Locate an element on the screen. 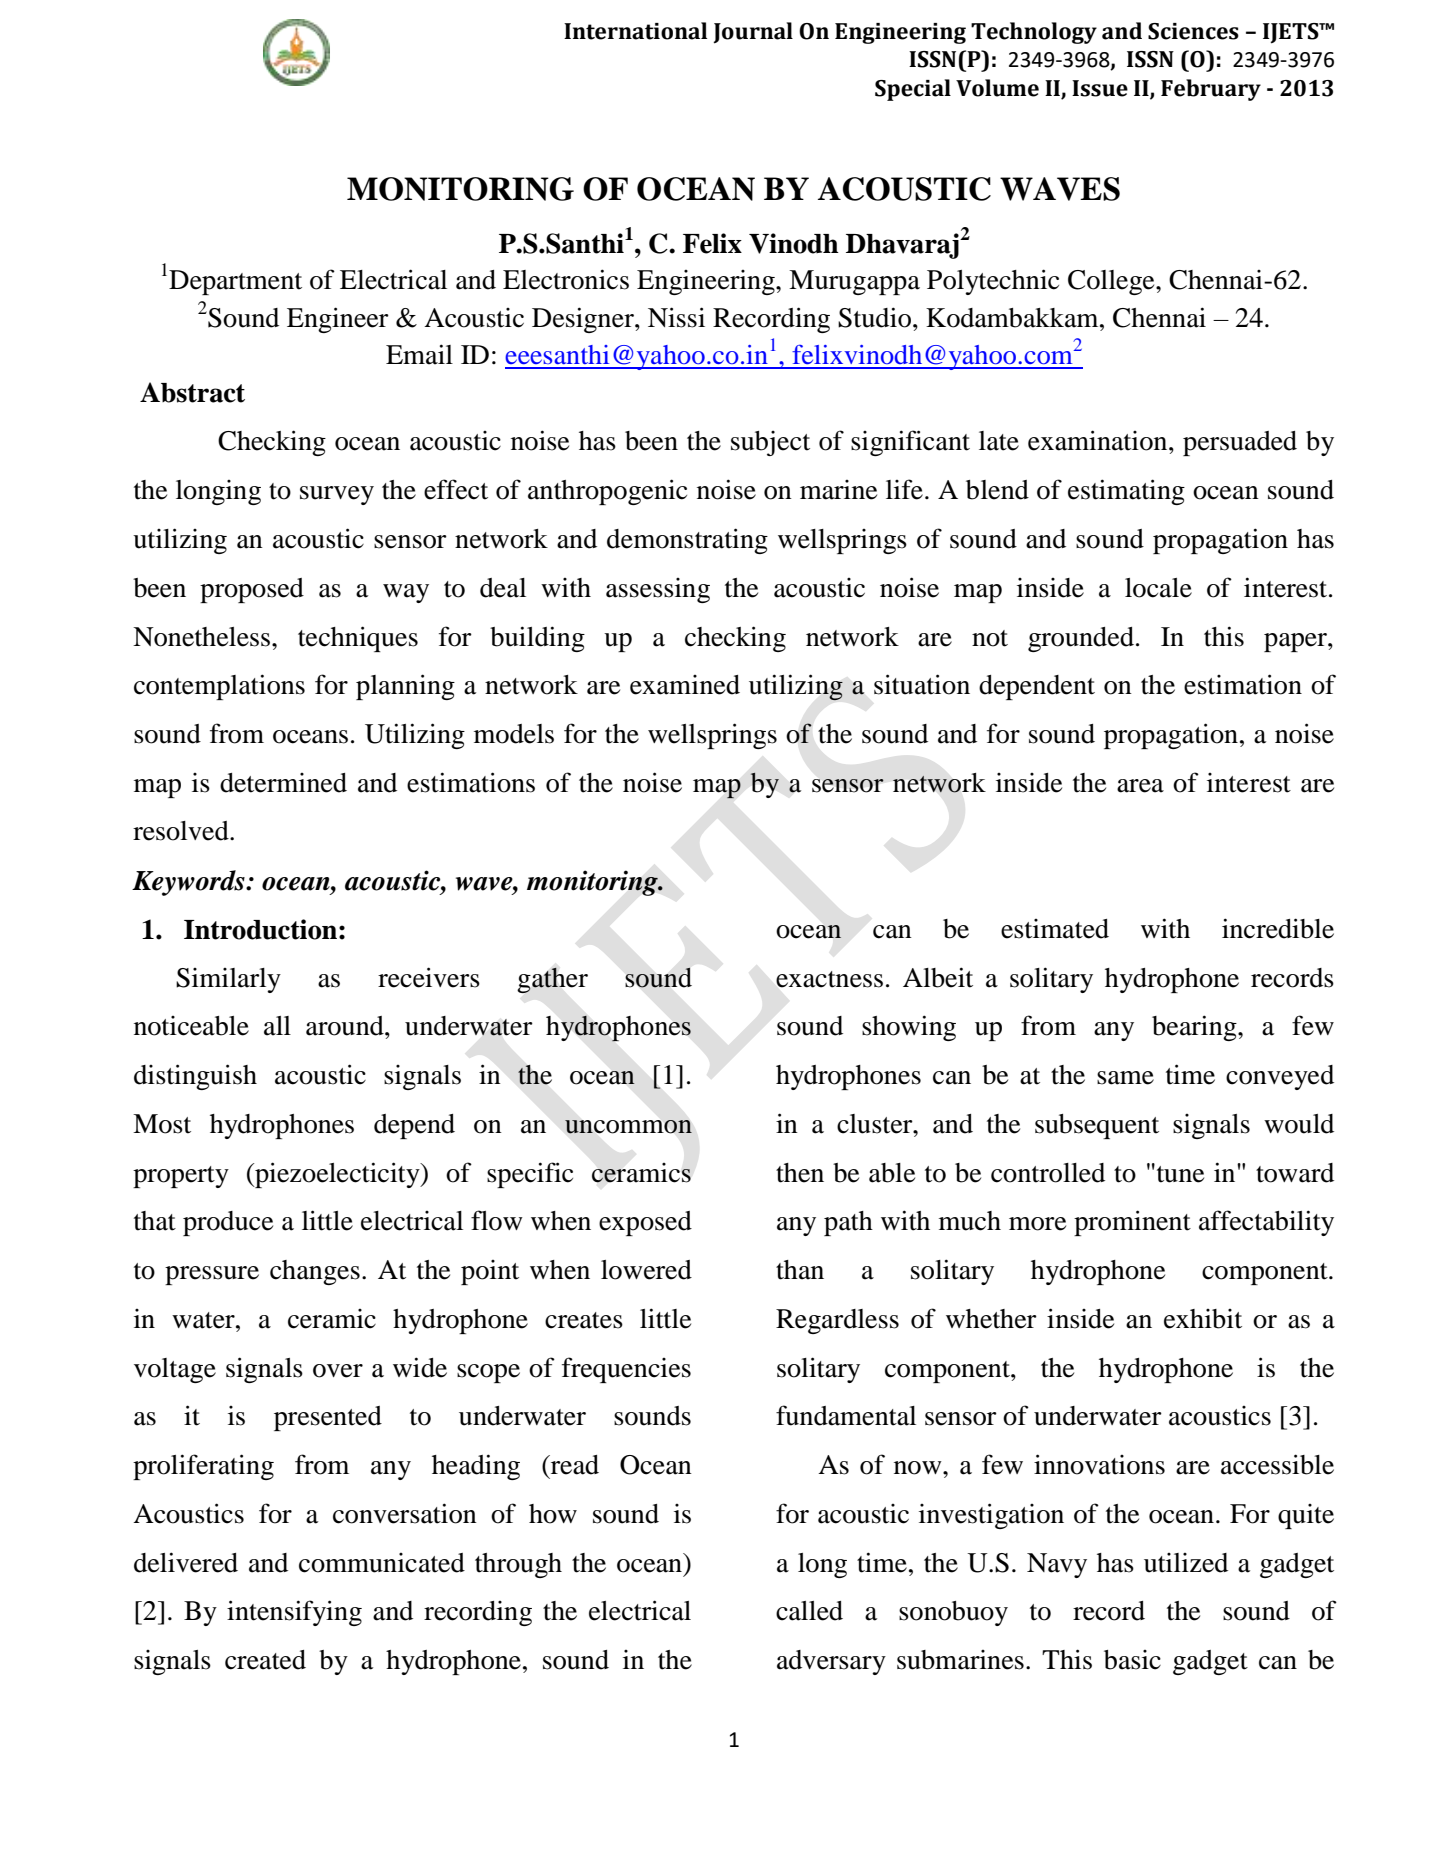 The height and width of the screenshot is (1865, 1441). subject is located at coordinates (770, 443).
